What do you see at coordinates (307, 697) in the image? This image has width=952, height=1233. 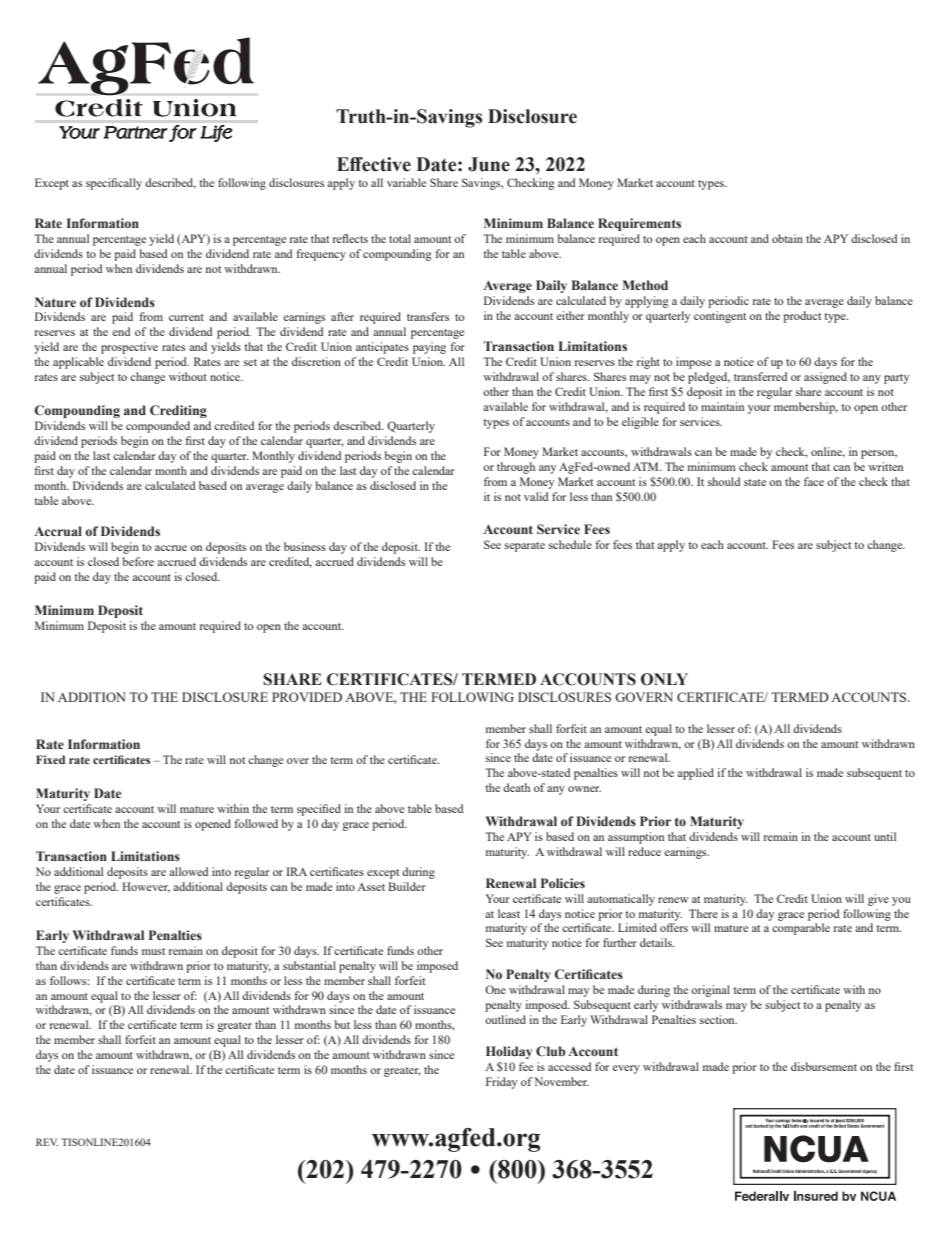 I see `PROVIDED` at bounding box center [307, 697].
